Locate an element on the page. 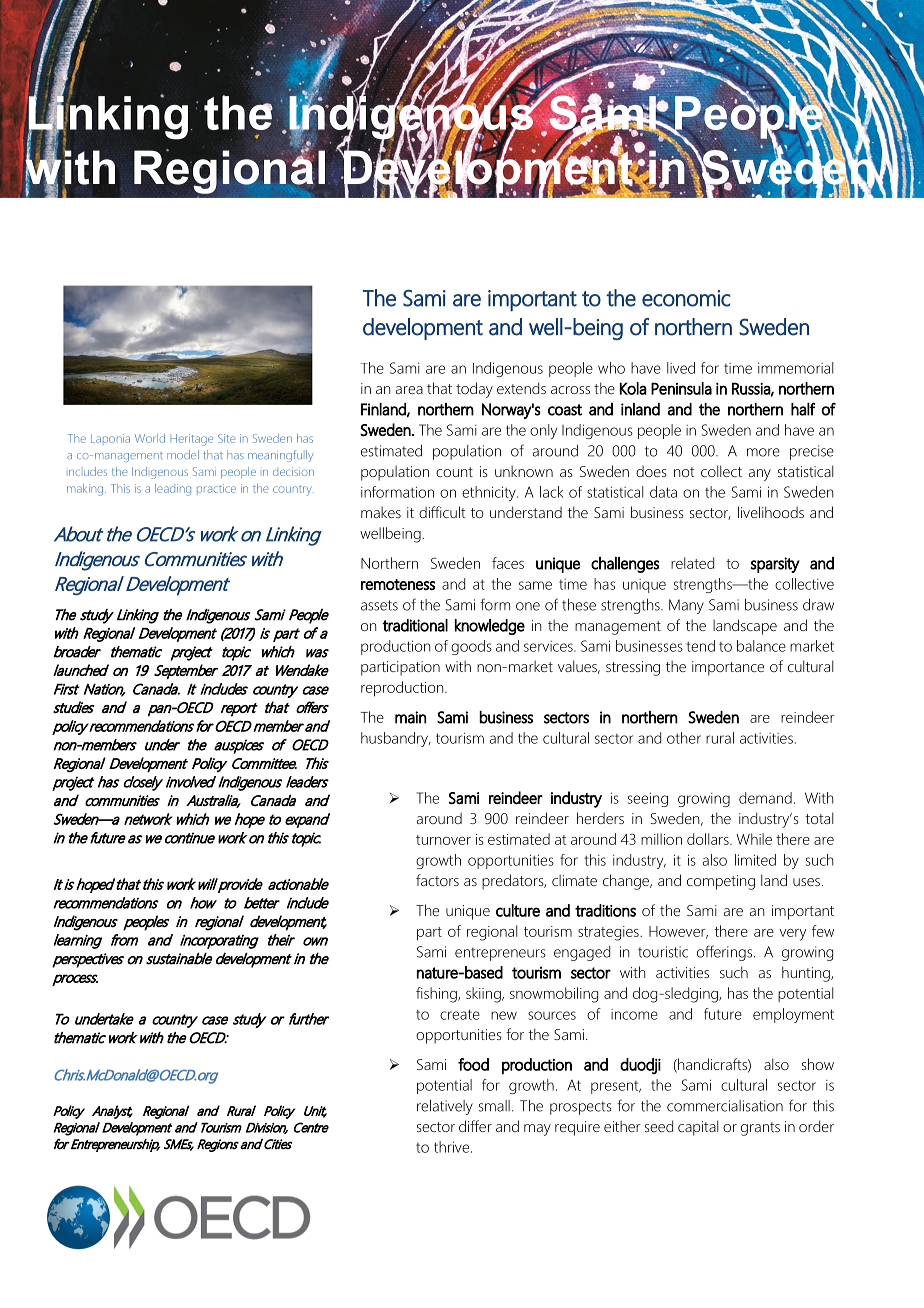 The width and height of the document is (924, 1308). World is located at coordinates (150, 438).
